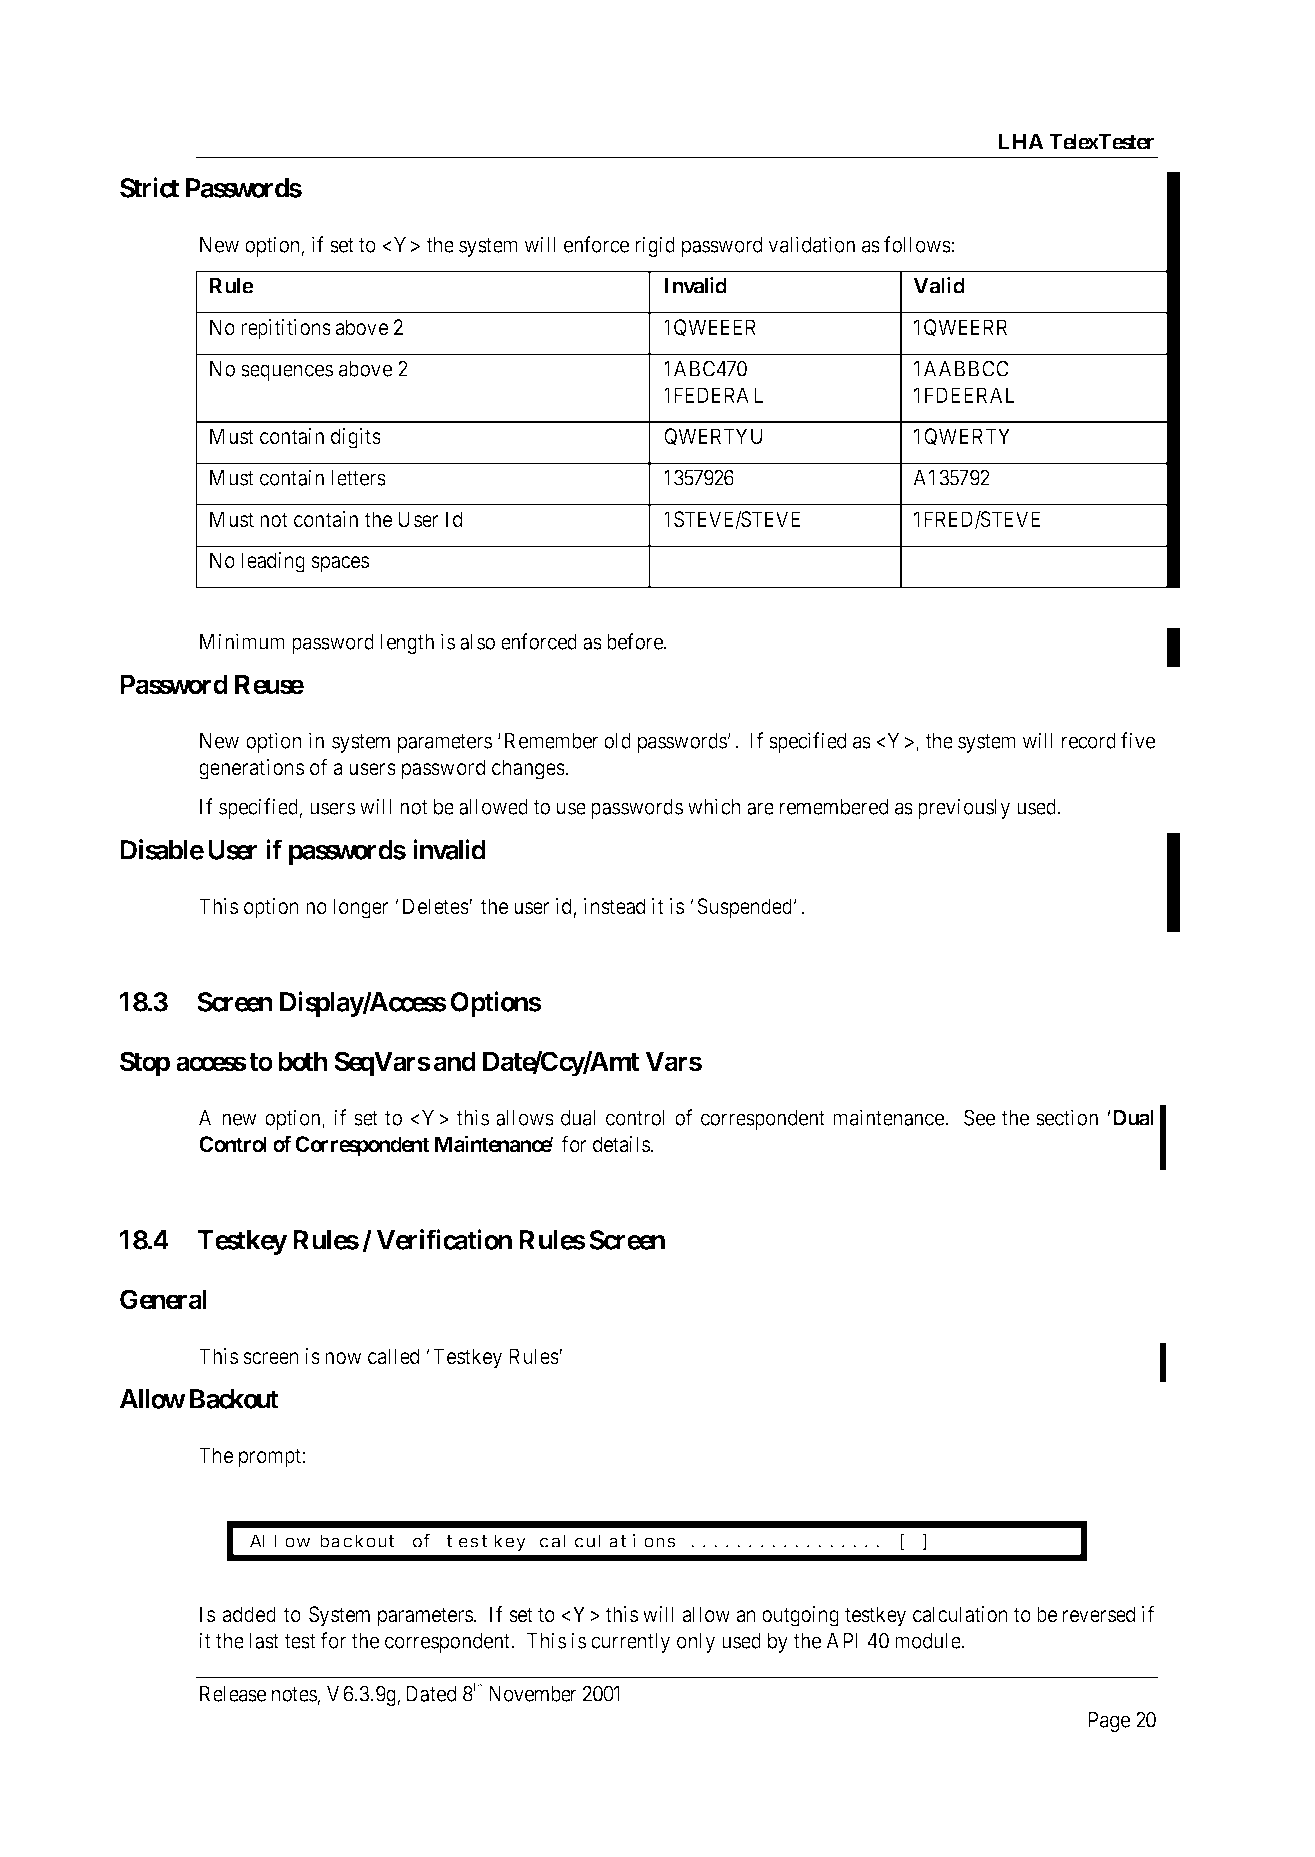  Describe the element at coordinates (979, 1117) in the page. I see `See` at that location.
